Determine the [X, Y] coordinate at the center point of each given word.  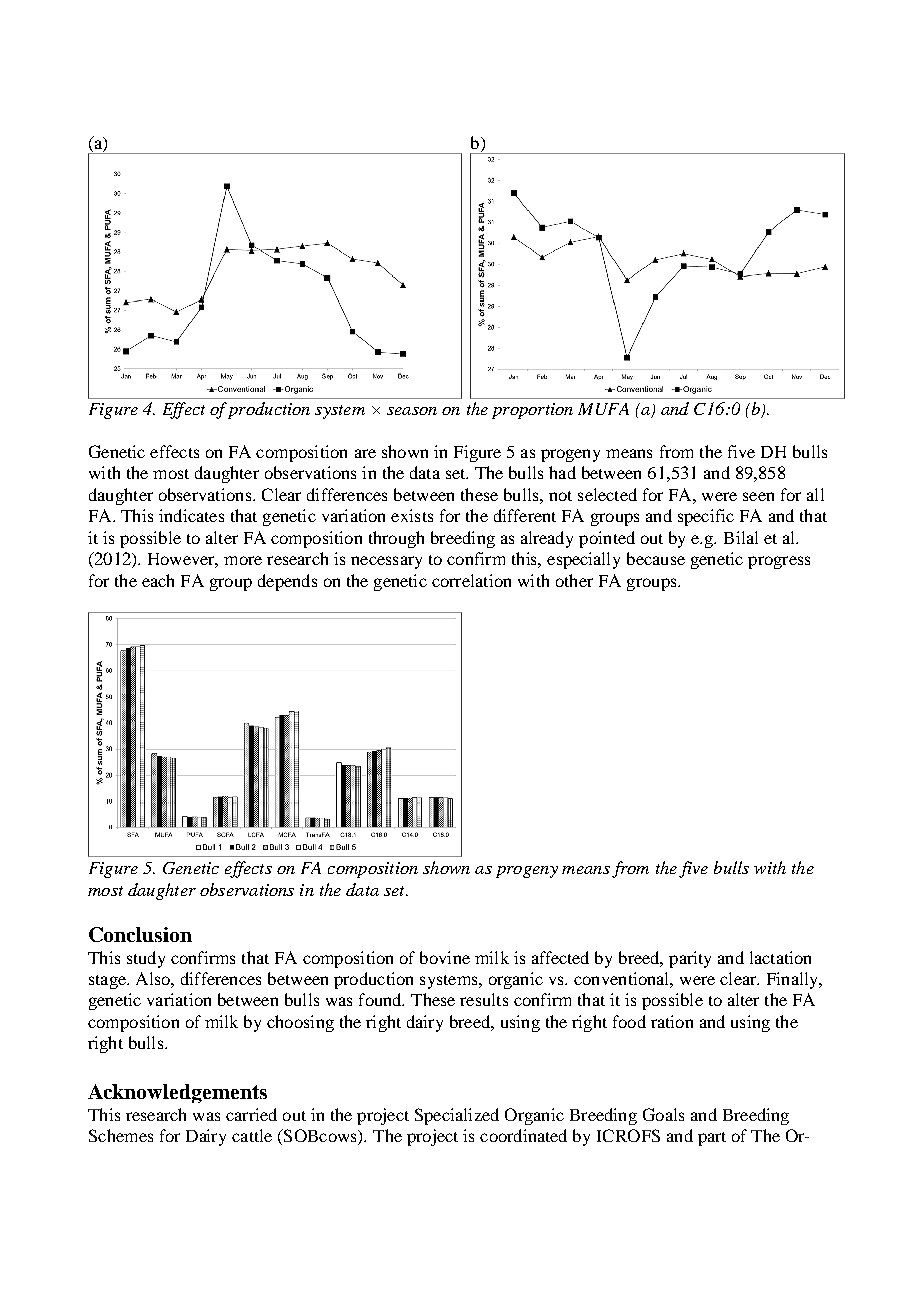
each [158, 580]
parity [690, 959]
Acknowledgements [177, 1093]
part [712, 1139]
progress [779, 562]
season [412, 411]
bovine [445, 957]
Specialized [457, 1116]
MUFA [603, 409]
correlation [471, 580]
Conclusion [140, 934]
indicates [191, 515]
